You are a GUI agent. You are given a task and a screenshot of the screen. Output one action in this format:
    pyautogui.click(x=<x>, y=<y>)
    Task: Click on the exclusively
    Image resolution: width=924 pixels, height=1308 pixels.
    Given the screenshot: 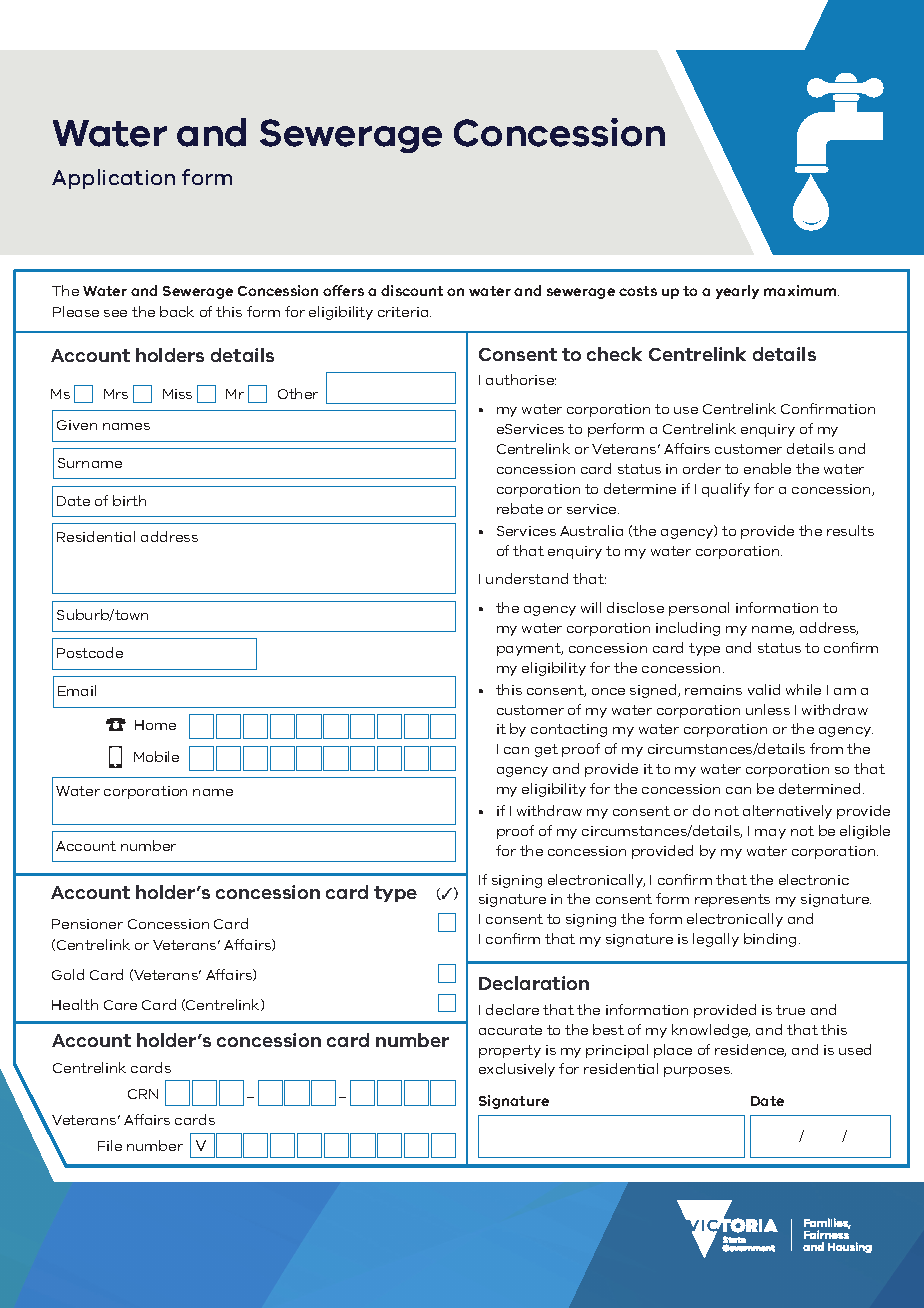 What is the action you would take?
    pyautogui.click(x=517, y=1070)
